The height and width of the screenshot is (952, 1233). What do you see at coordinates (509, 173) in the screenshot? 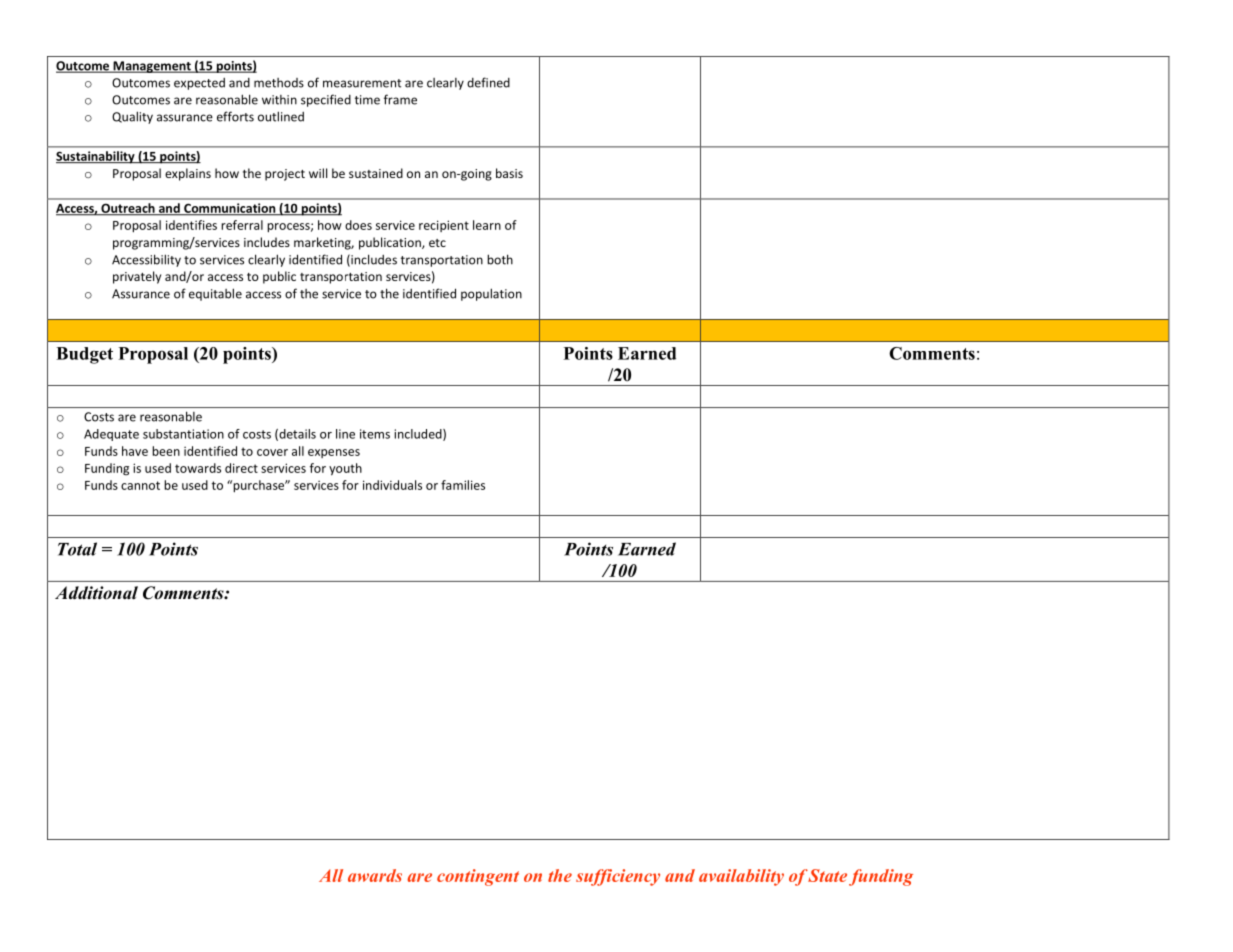
I see `basis` at bounding box center [509, 173].
